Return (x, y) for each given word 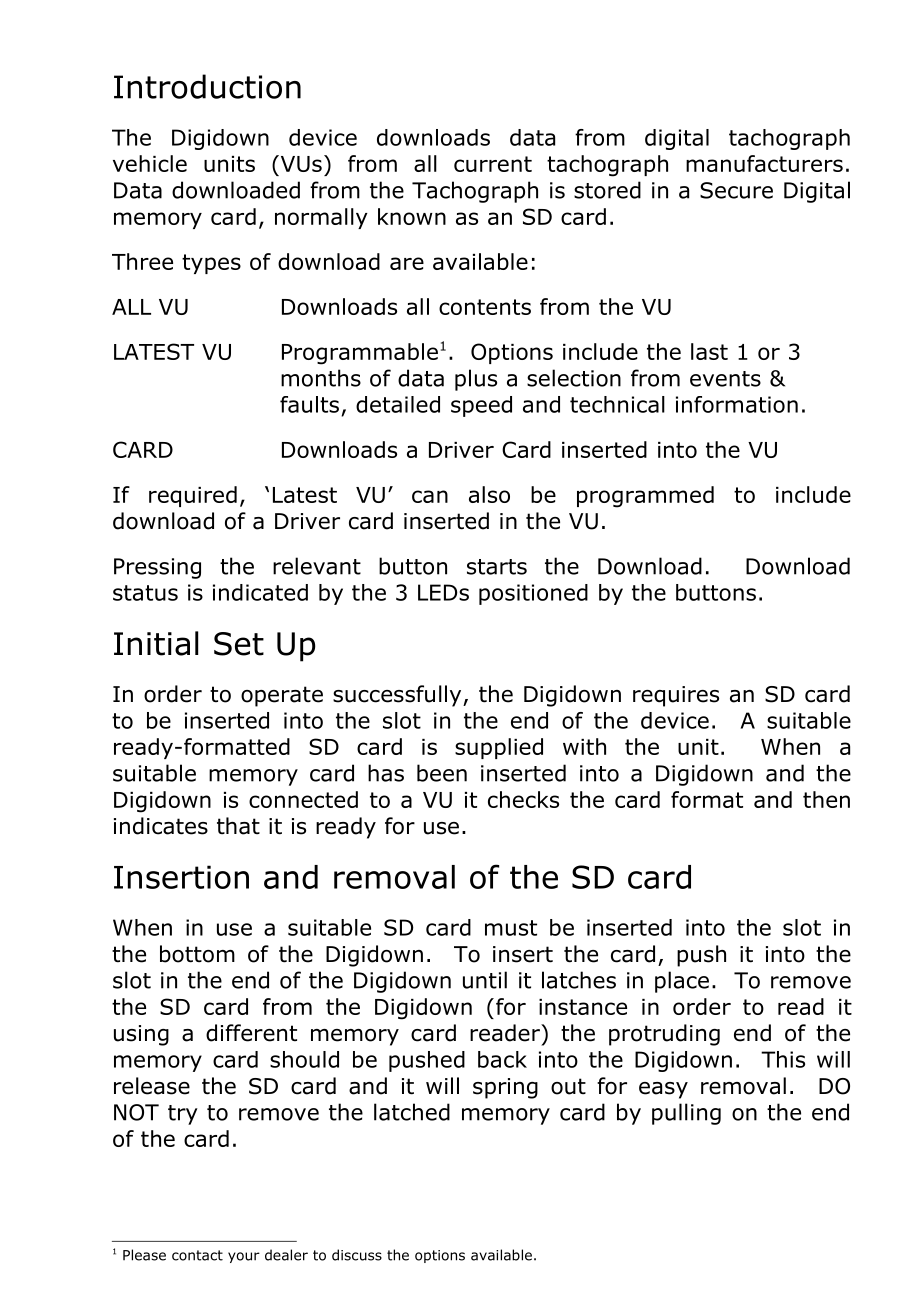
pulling (686, 1114)
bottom (197, 954)
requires (676, 696)
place (682, 982)
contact (197, 1255)
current (493, 164)
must (511, 928)
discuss (357, 1255)
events (725, 379)
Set (239, 644)
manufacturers (764, 163)
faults (309, 404)
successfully (398, 696)
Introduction (207, 86)
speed (481, 406)
